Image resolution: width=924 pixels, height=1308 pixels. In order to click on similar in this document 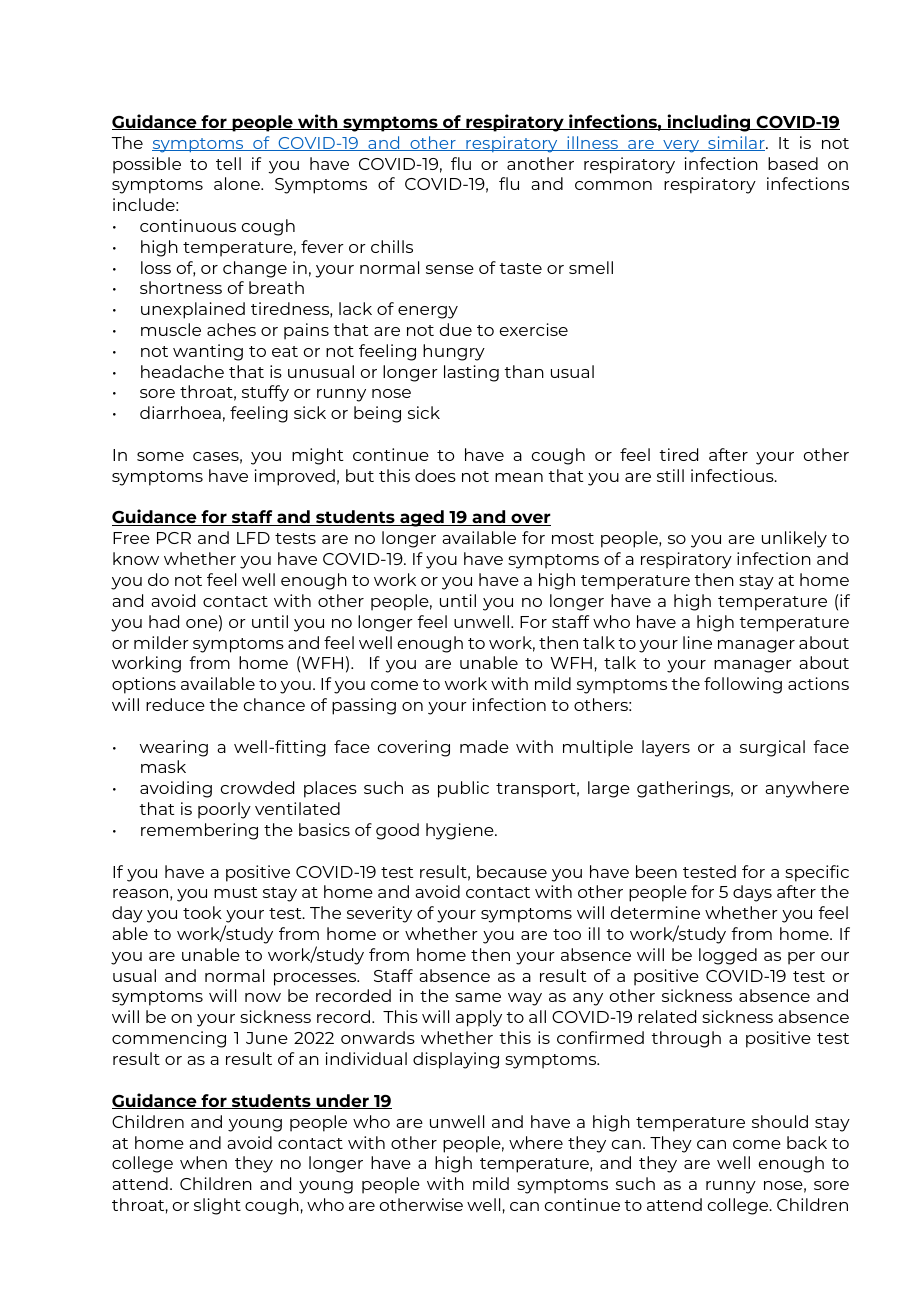, I will do `click(736, 143)`.
